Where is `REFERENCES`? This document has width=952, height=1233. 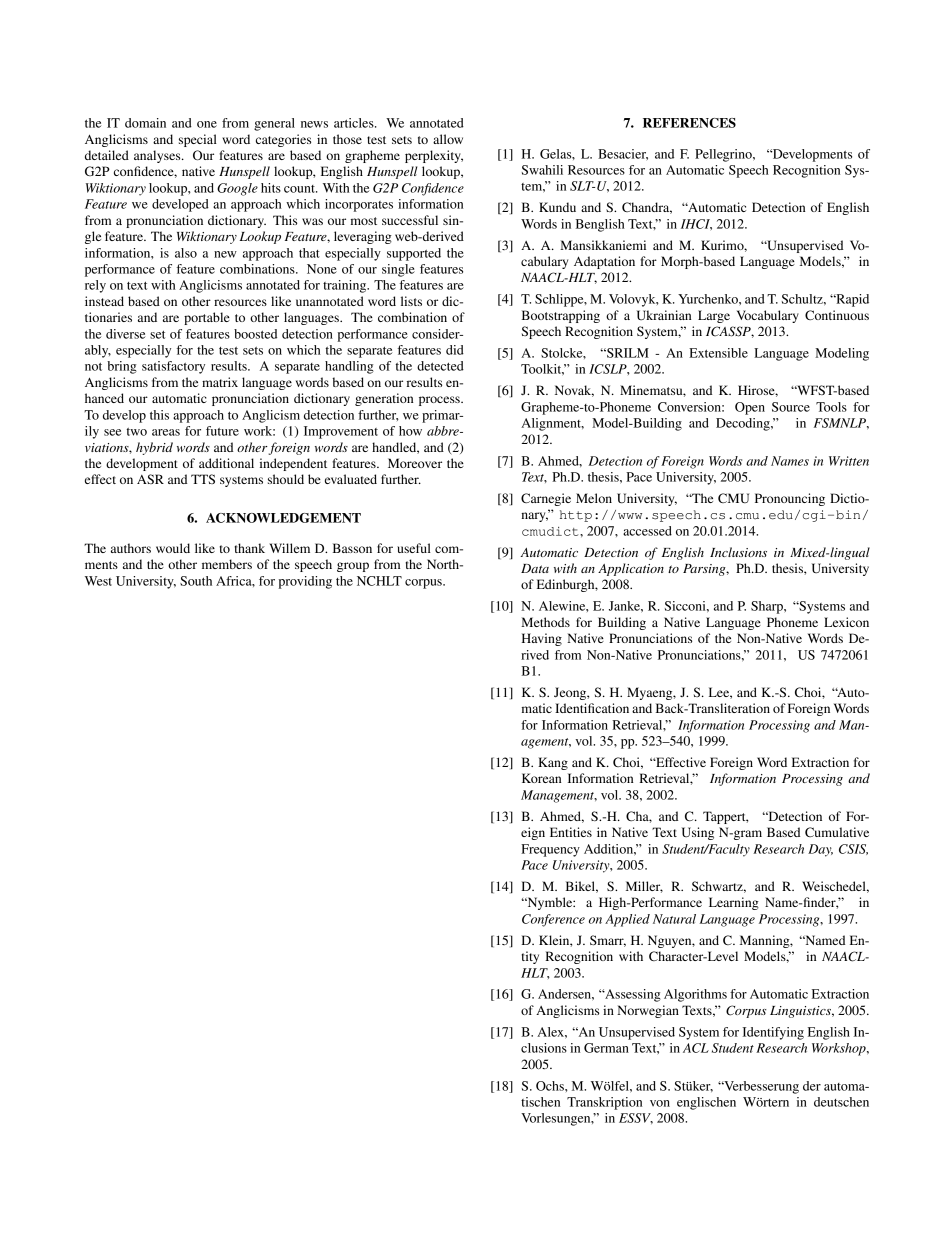
REFERENCES is located at coordinates (689, 123).
